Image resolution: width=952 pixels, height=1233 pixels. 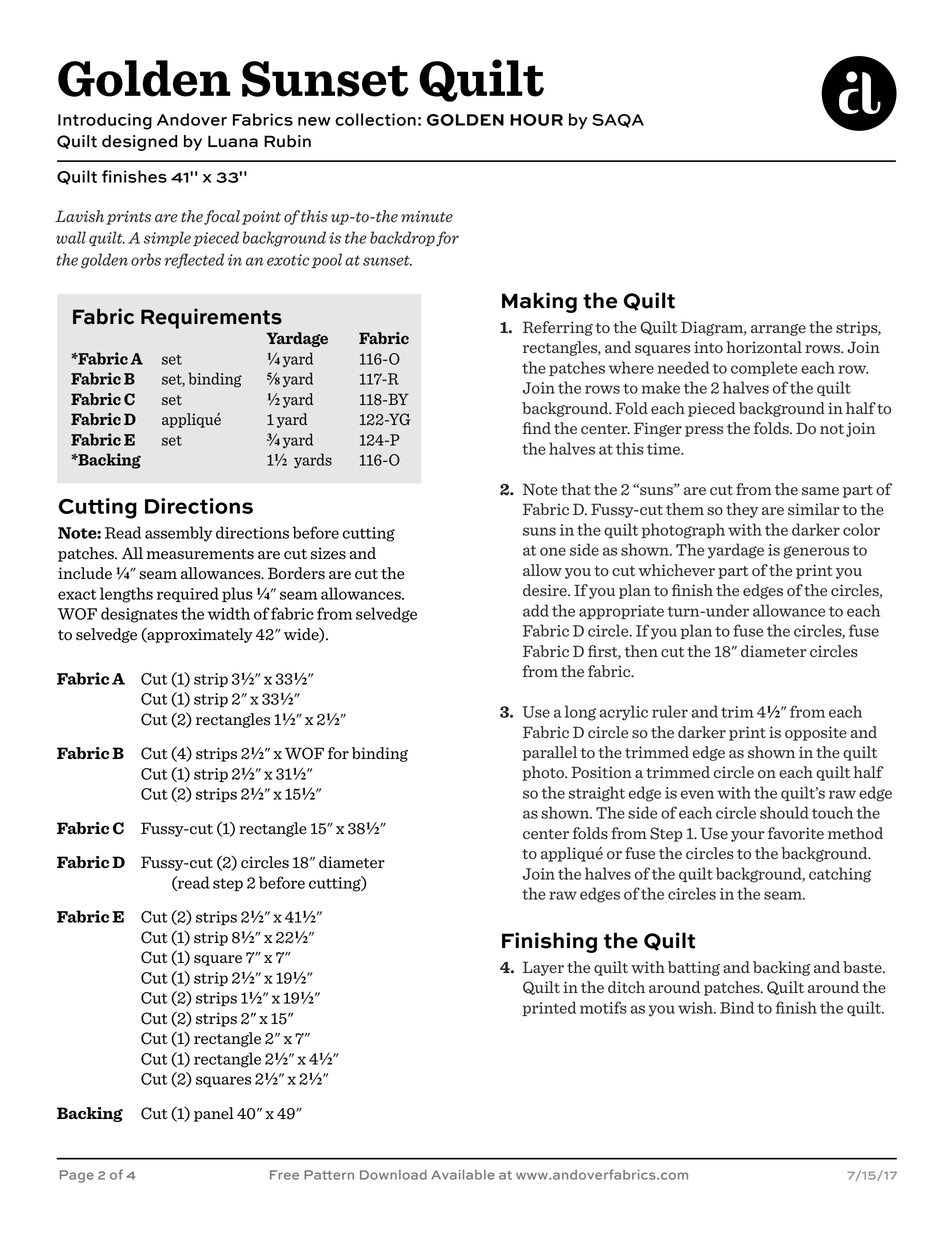 What do you see at coordinates (140, 143) in the screenshot?
I see `designed` at bounding box center [140, 143].
